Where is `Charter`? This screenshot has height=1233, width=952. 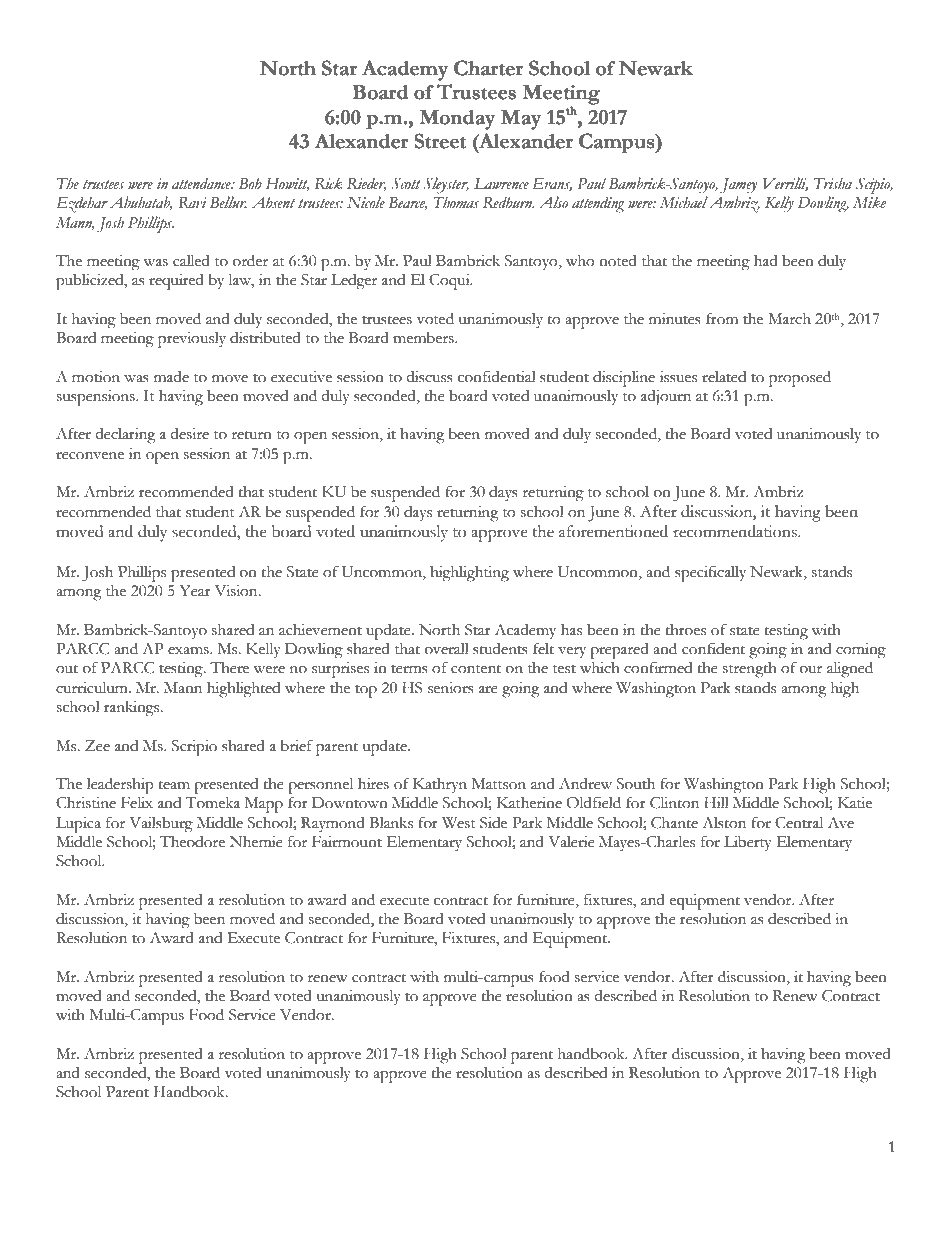 Charter is located at coordinates (488, 68).
